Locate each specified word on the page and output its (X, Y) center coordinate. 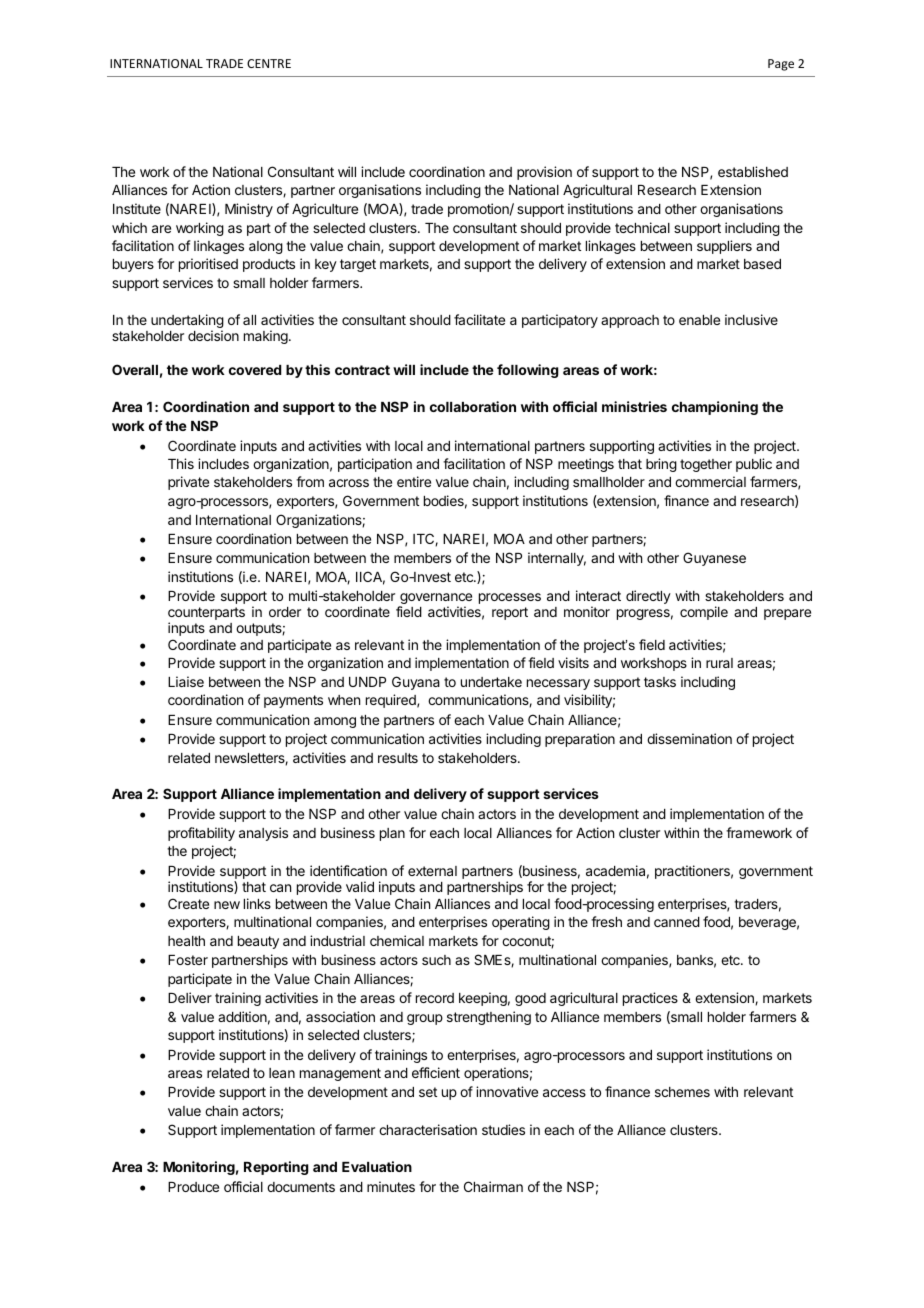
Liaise (186, 681)
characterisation (428, 1129)
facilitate (479, 319)
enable (699, 320)
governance (435, 600)
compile (704, 613)
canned (677, 922)
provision (544, 173)
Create (188, 903)
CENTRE (269, 63)
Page (781, 65)
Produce (193, 1187)
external (432, 871)
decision (213, 335)
